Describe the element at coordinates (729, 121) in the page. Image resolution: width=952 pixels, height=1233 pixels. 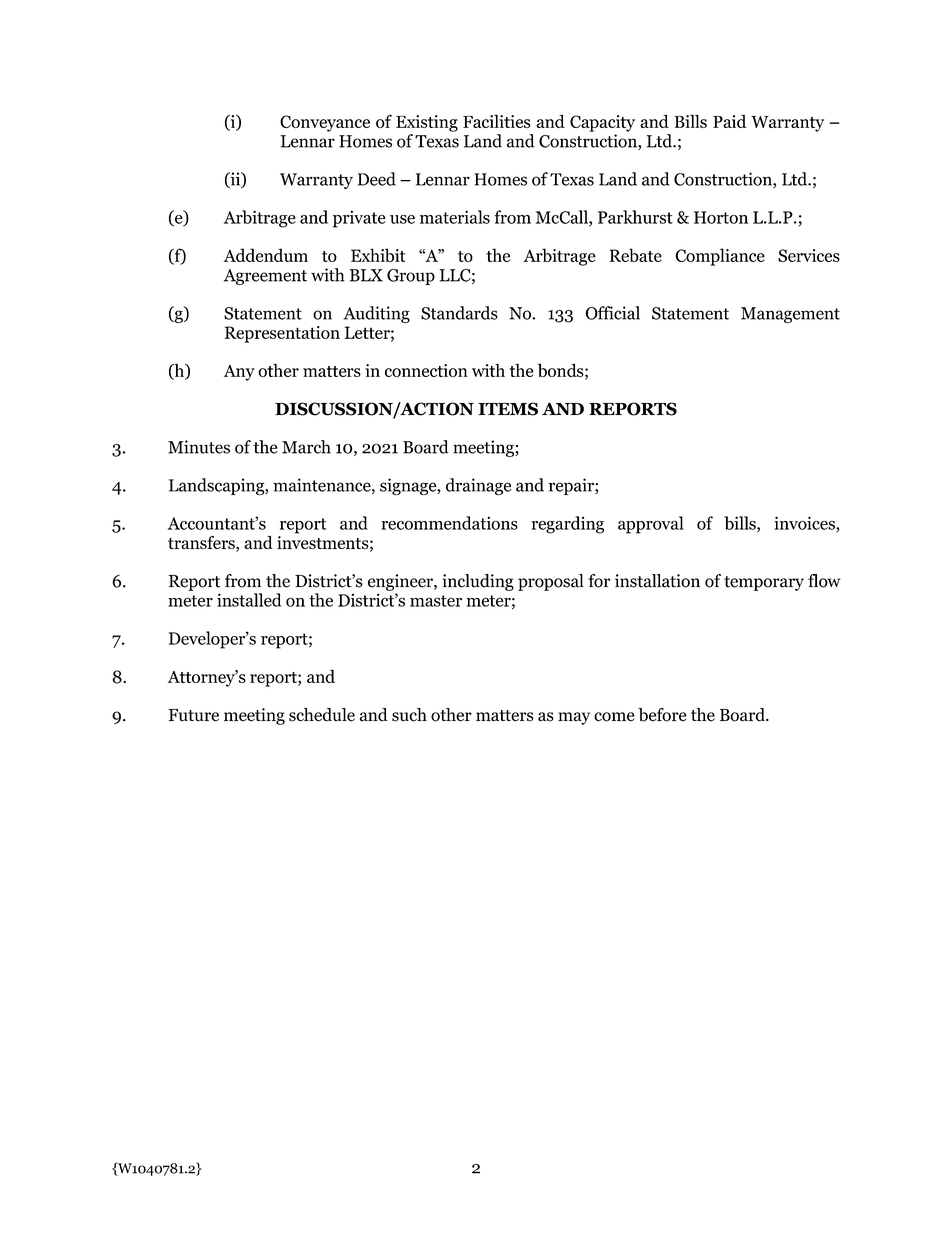
I see `Paid` at that location.
